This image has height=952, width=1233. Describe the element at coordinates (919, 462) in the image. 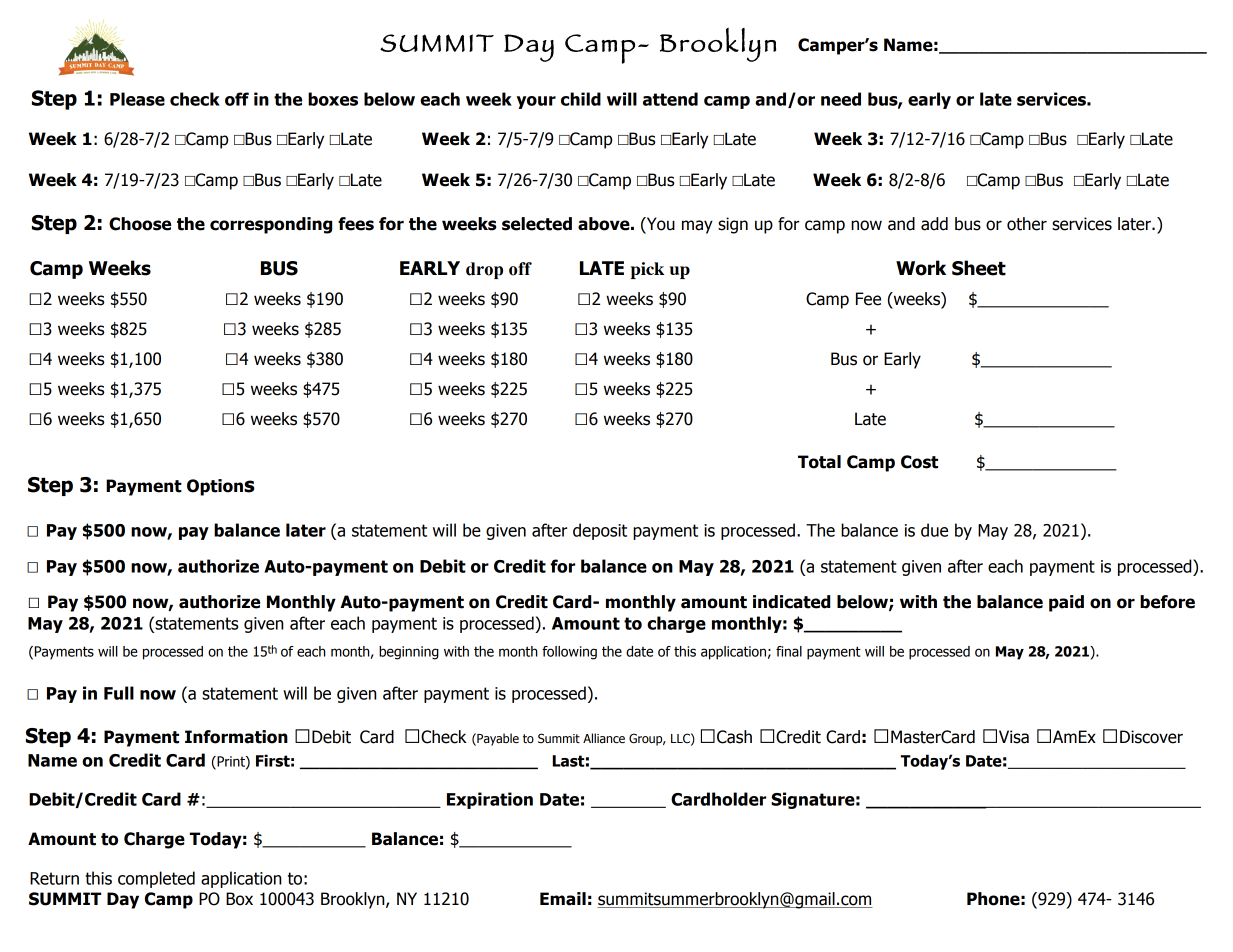

I see `Cost` at that location.
